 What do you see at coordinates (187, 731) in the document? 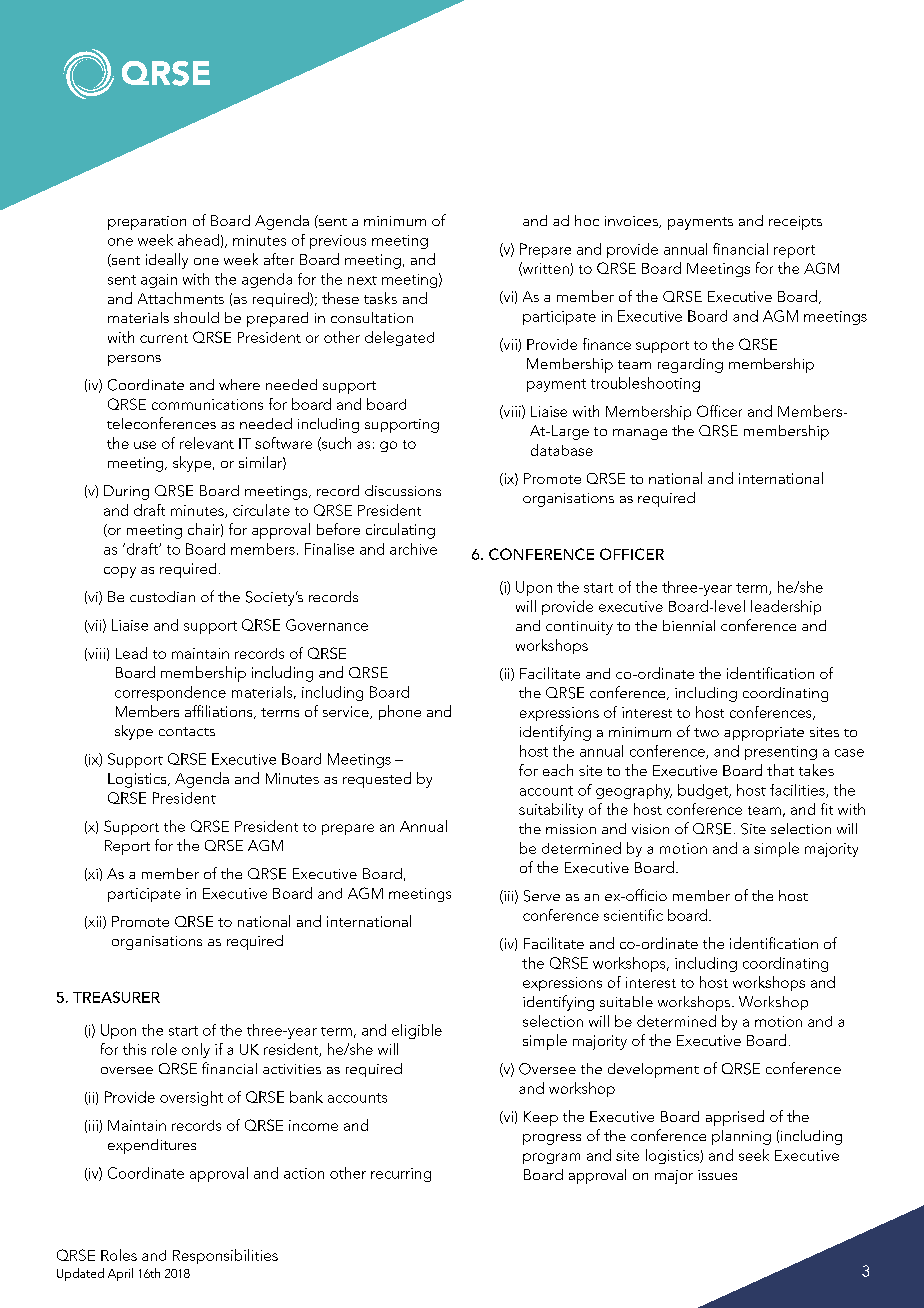
I see `contacts` at bounding box center [187, 731].
